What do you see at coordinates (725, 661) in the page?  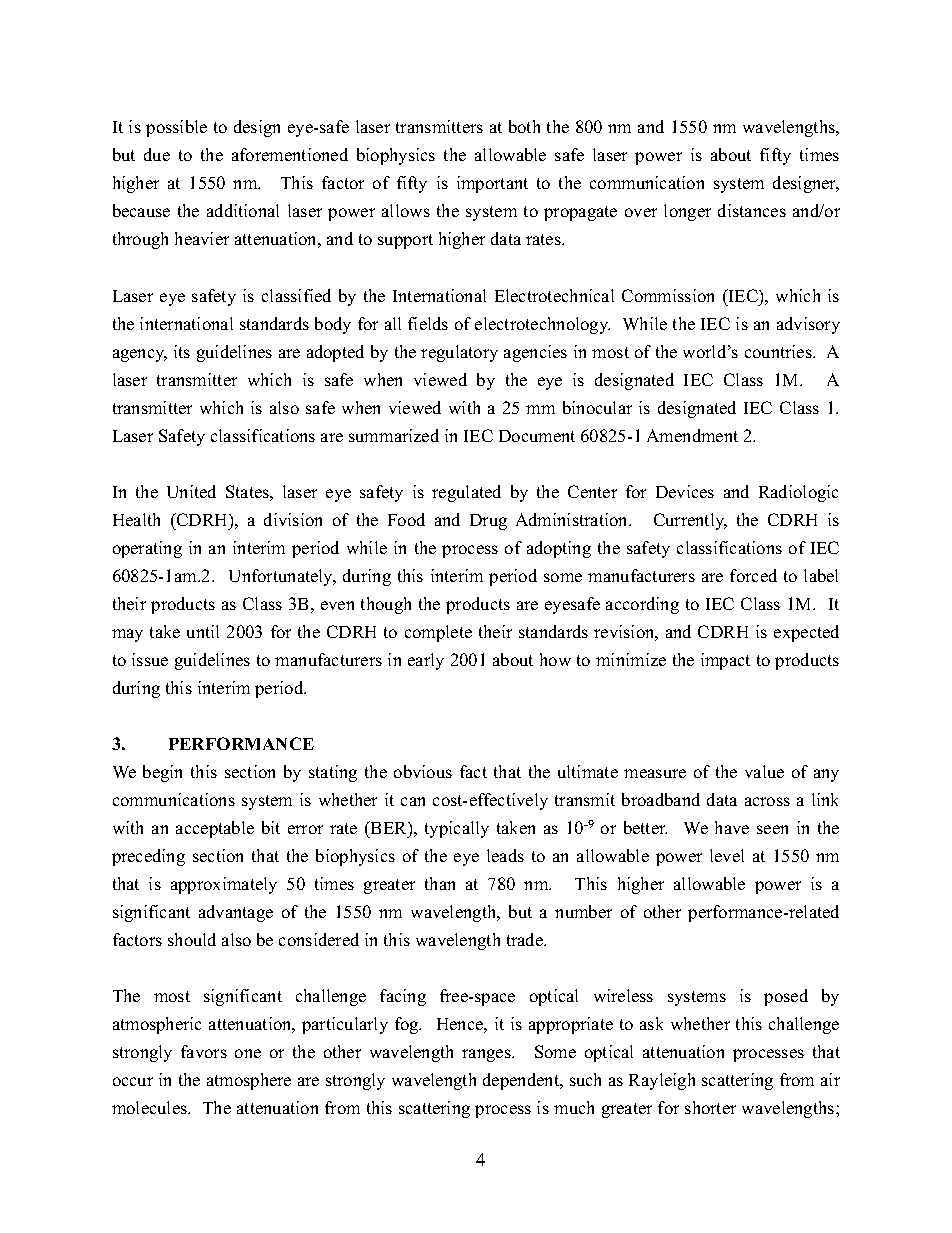 I see `impact` at bounding box center [725, 661].
